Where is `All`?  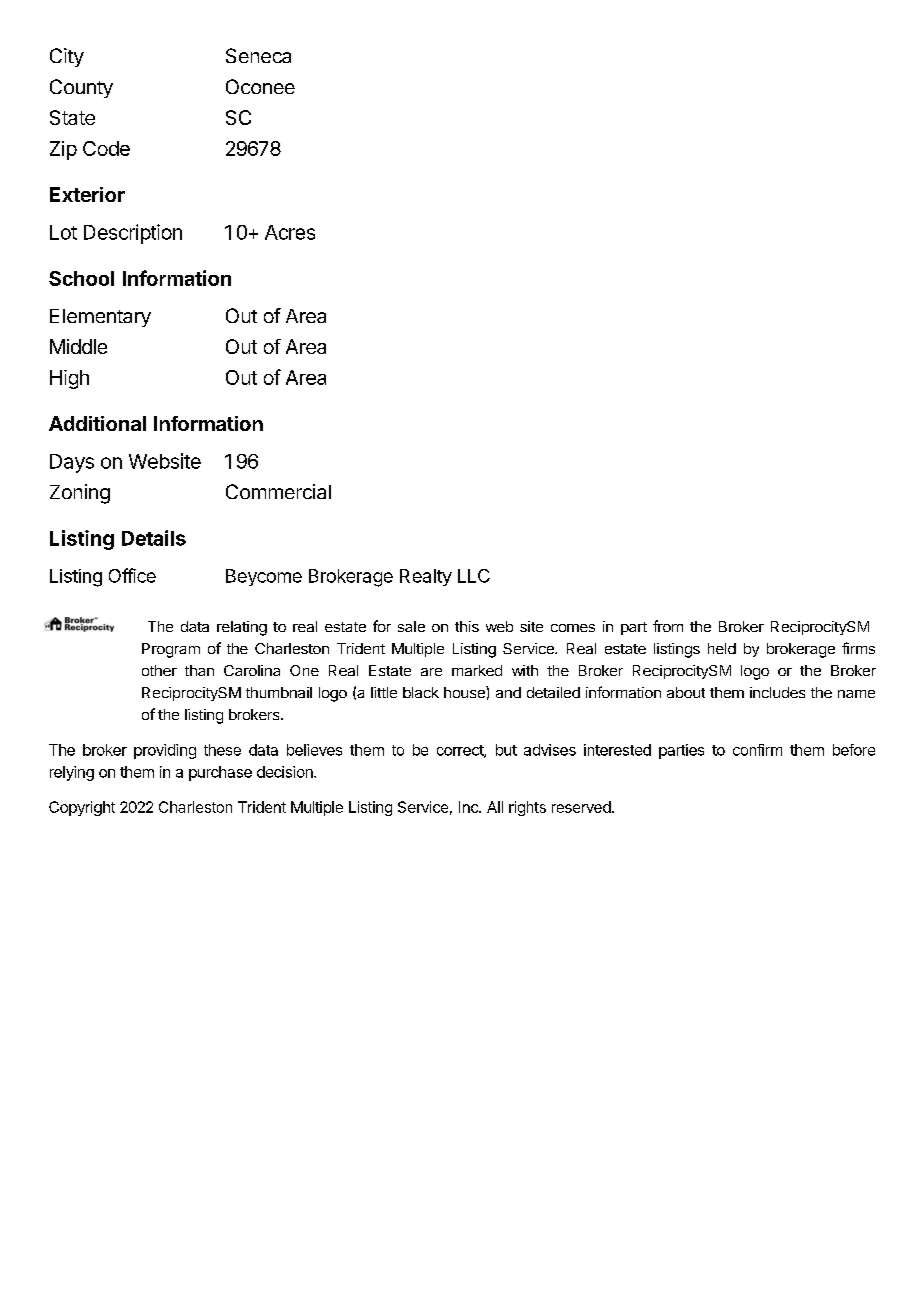 All is located at coordinates (495, 807).
